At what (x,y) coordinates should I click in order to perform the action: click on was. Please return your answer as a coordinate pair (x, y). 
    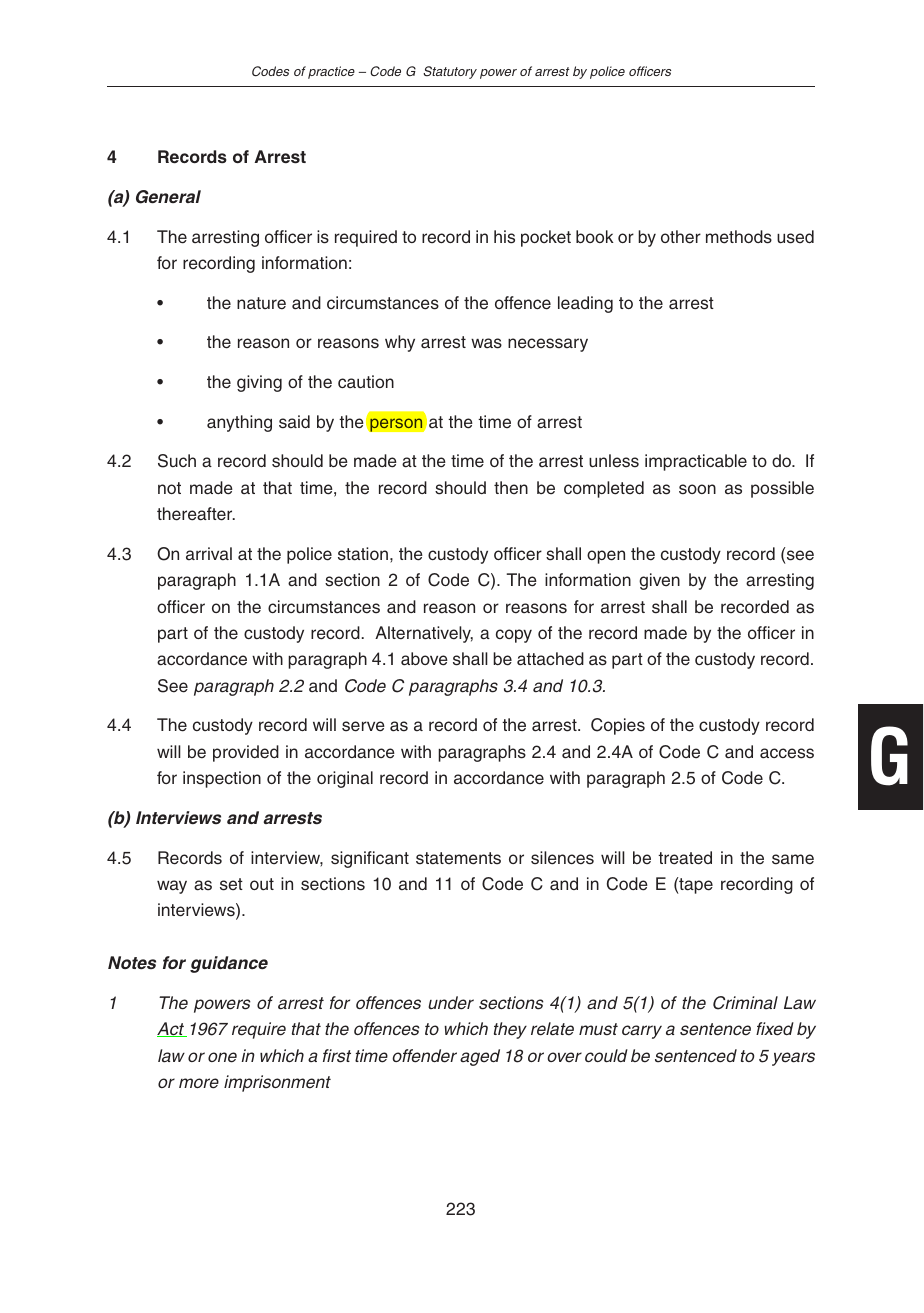
    Looking at the image, I should click on (486, 343).
